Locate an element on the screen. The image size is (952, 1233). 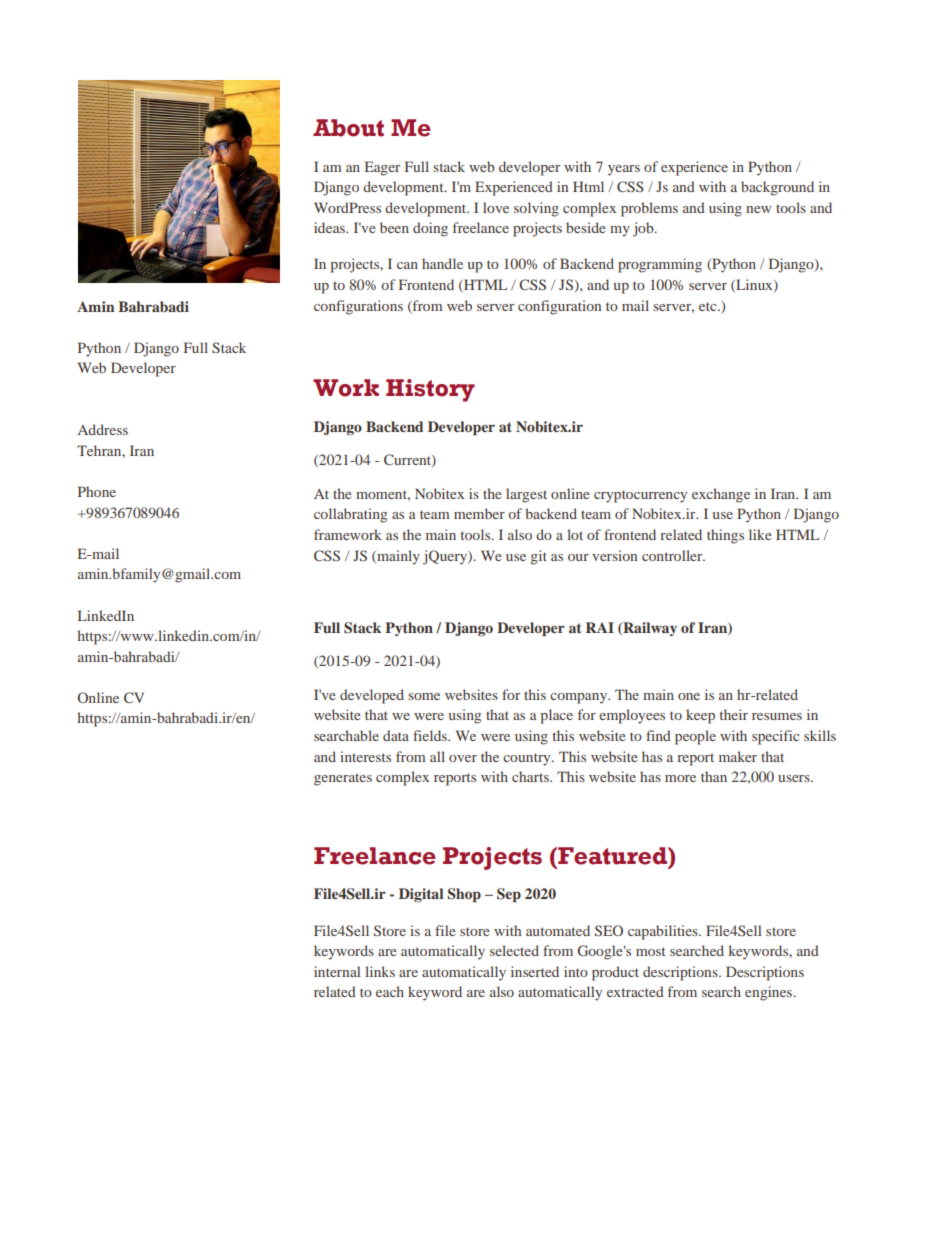
Address is located at coordinates (102, 429).
